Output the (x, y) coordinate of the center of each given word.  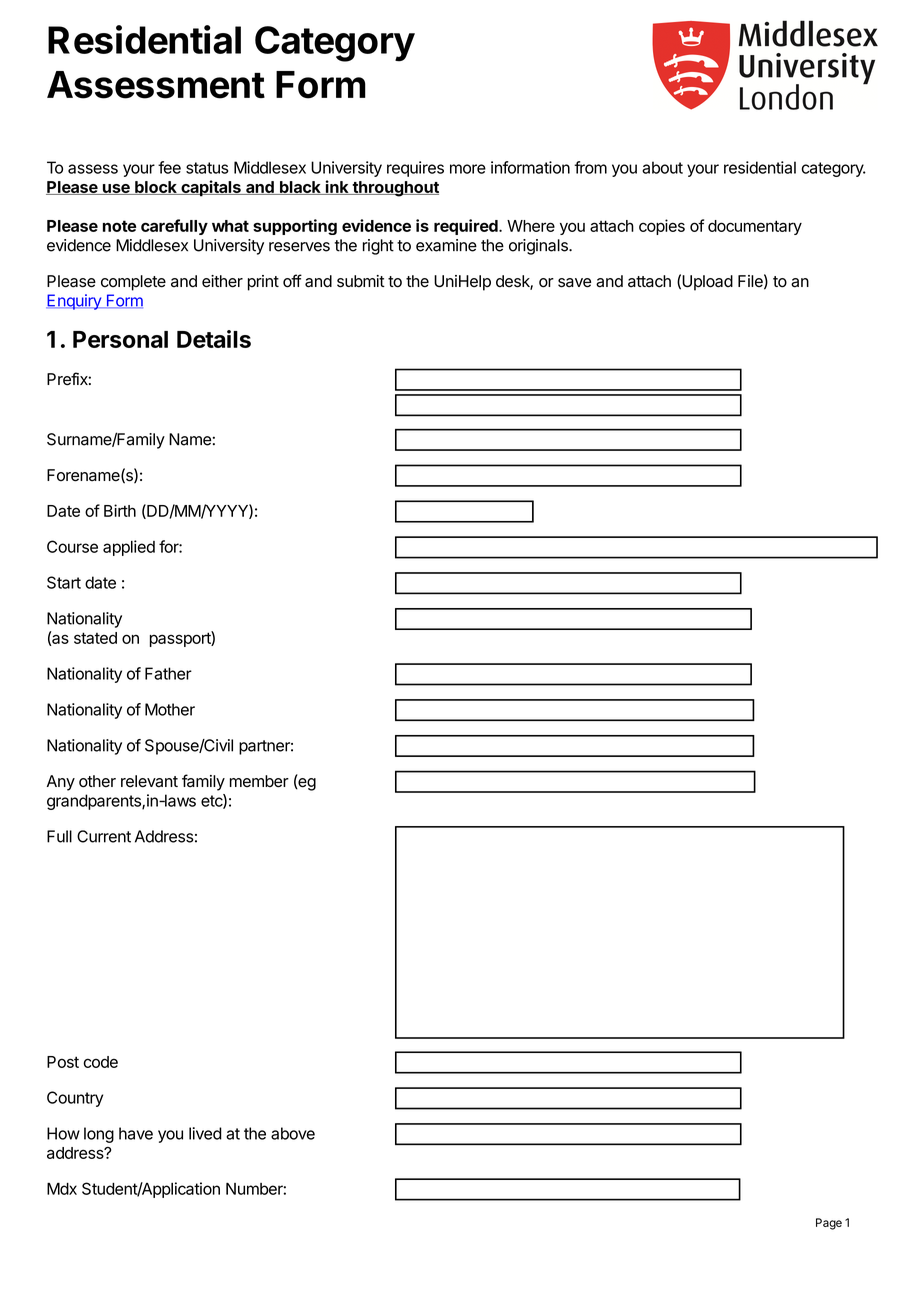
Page (829, 1224)
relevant (149, 781)
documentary (755, 227)
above (293, 1133)
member (259, 781)
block (156, 188)
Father (168, 673)
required (467, 227)
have (136, 1133)
